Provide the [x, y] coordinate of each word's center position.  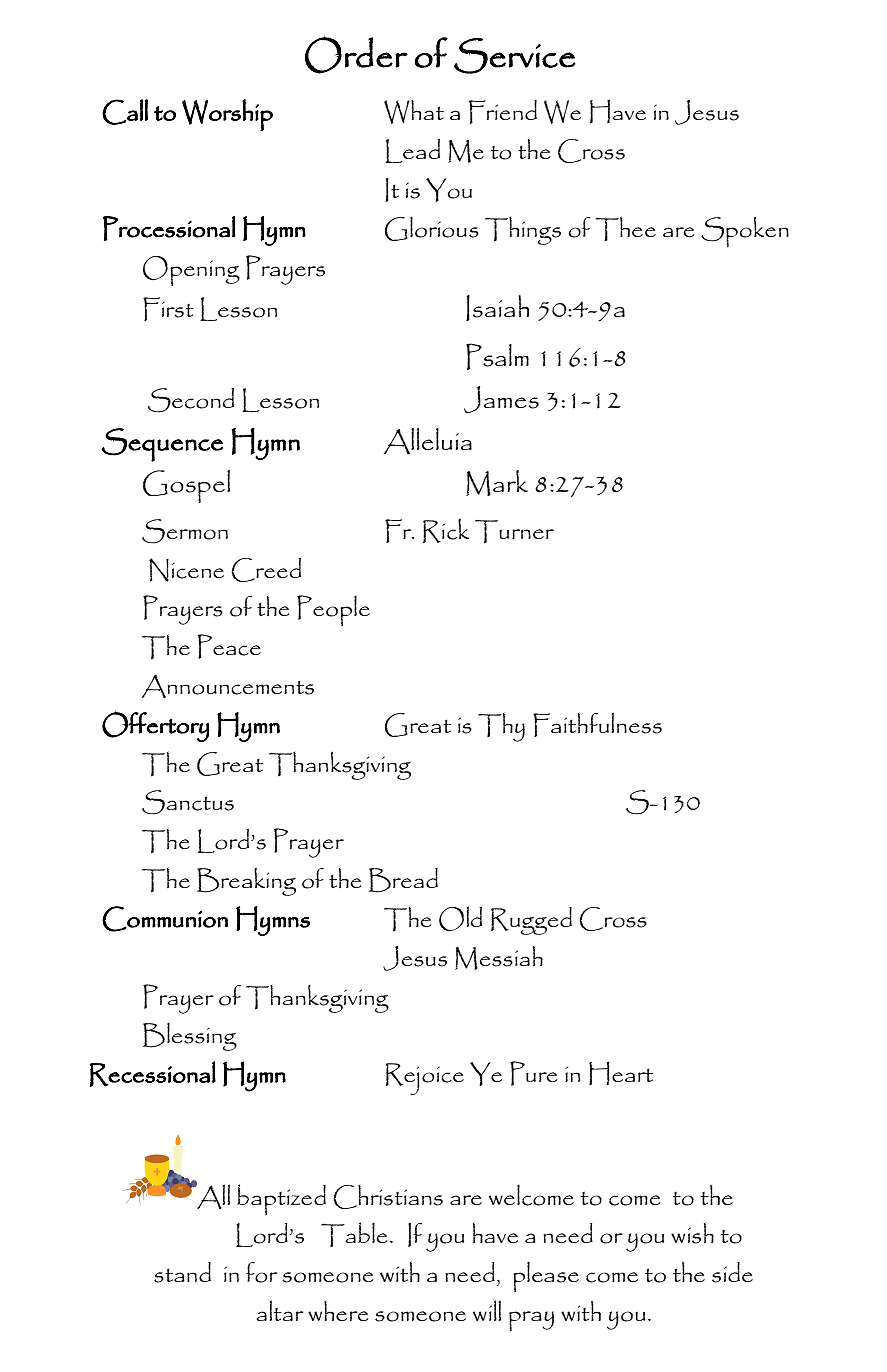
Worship [227, 115]
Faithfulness [597, 724]
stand [182, 1272]
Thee [626, 228]
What [414, 112]
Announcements [228, 686]
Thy [501, 727]
